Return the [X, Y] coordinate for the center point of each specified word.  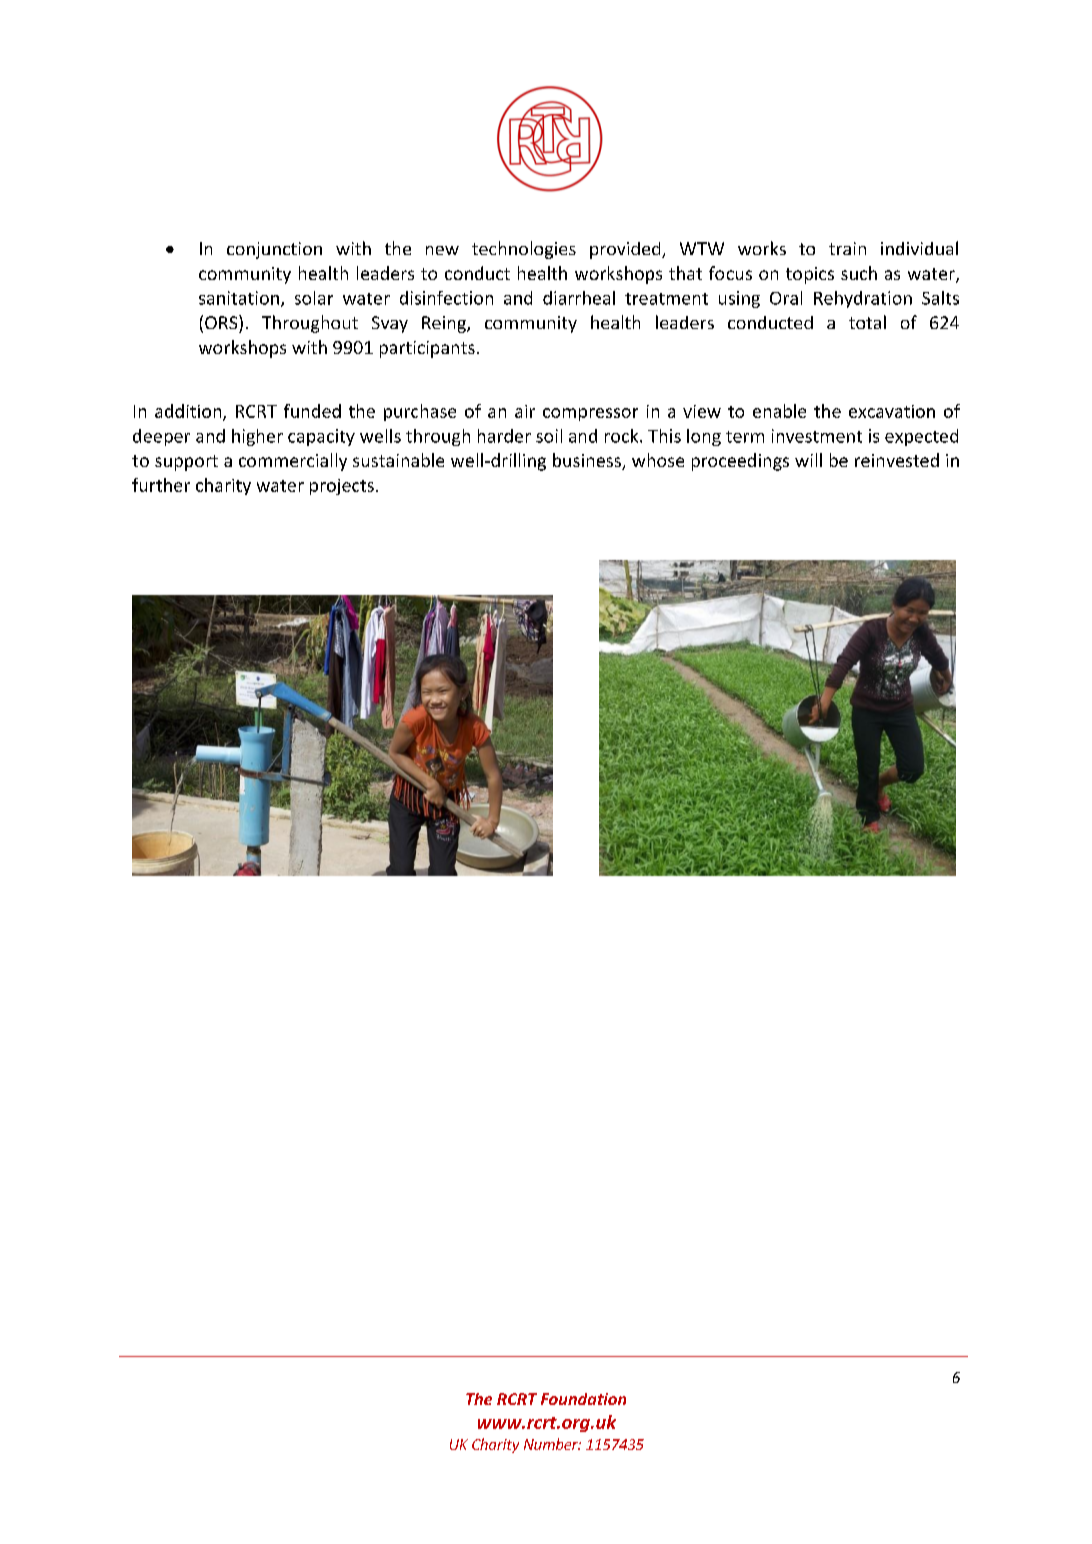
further [161, 485]
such [859, 273]
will [808, 460]
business [588, 461]
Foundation [583, 1399]
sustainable [398, 460]
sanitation [239, 298]
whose [658, 460]
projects [342, 487]
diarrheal [579, 298]
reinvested [897, 460]
